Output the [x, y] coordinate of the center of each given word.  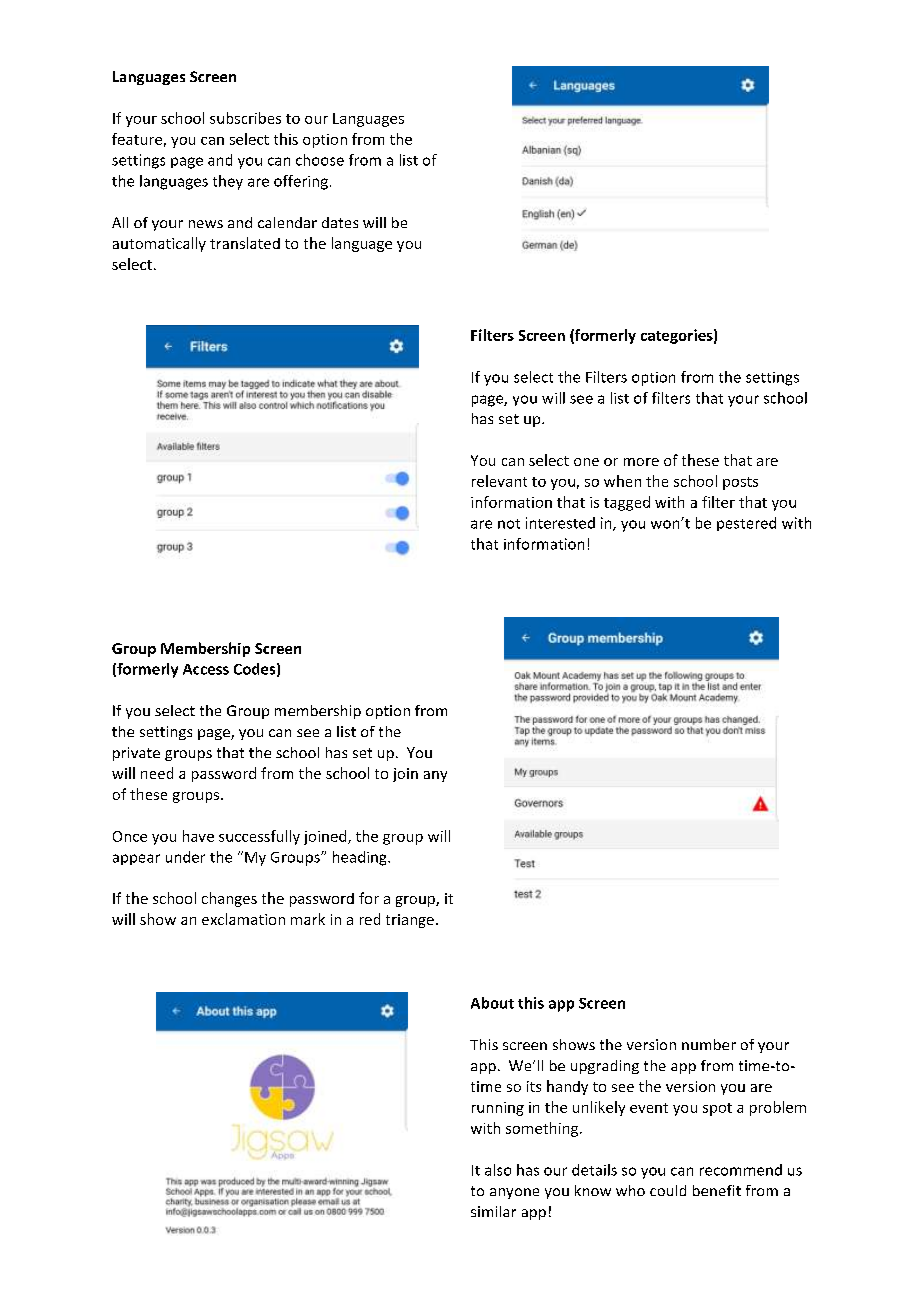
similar [493, 1211]
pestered [746, 524]
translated [245, 243]
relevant [499, 481]
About [492, 1003]
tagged [627, 503]
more [641, 462]
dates [340, 222]
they [228, 182]
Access [206, 669]
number [709, 1044]
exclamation [243, 919]
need [157, 773]
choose [320, 160]
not [509, 524]
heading [361, 858]
